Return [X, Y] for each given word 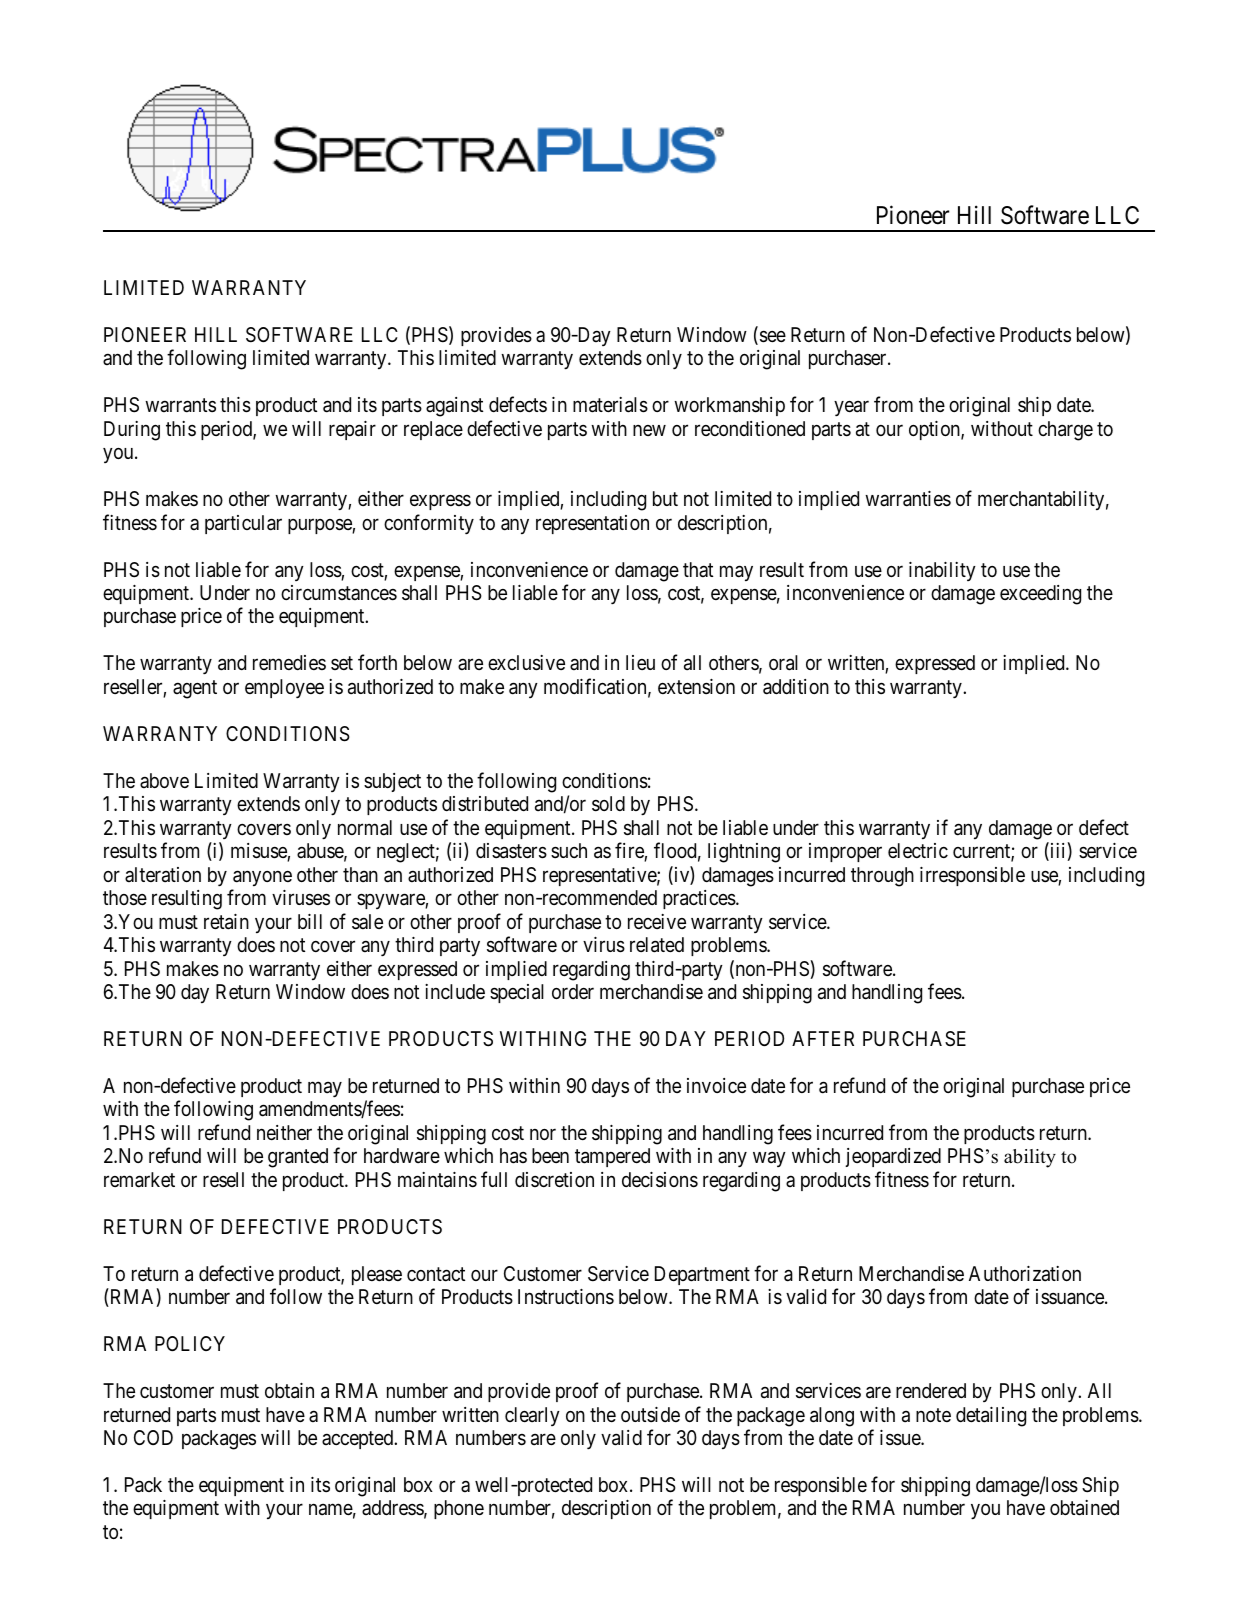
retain [226, 922]
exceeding [1040, 595]
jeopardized [893, 1157]
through [882, 877]
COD [153, 1437]
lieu [640, 662]
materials [610, 405]
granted [298, 1158]
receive [657, 921]
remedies [289, 662]
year [851, 408]
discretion [554, 1179]
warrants [180, 406]
